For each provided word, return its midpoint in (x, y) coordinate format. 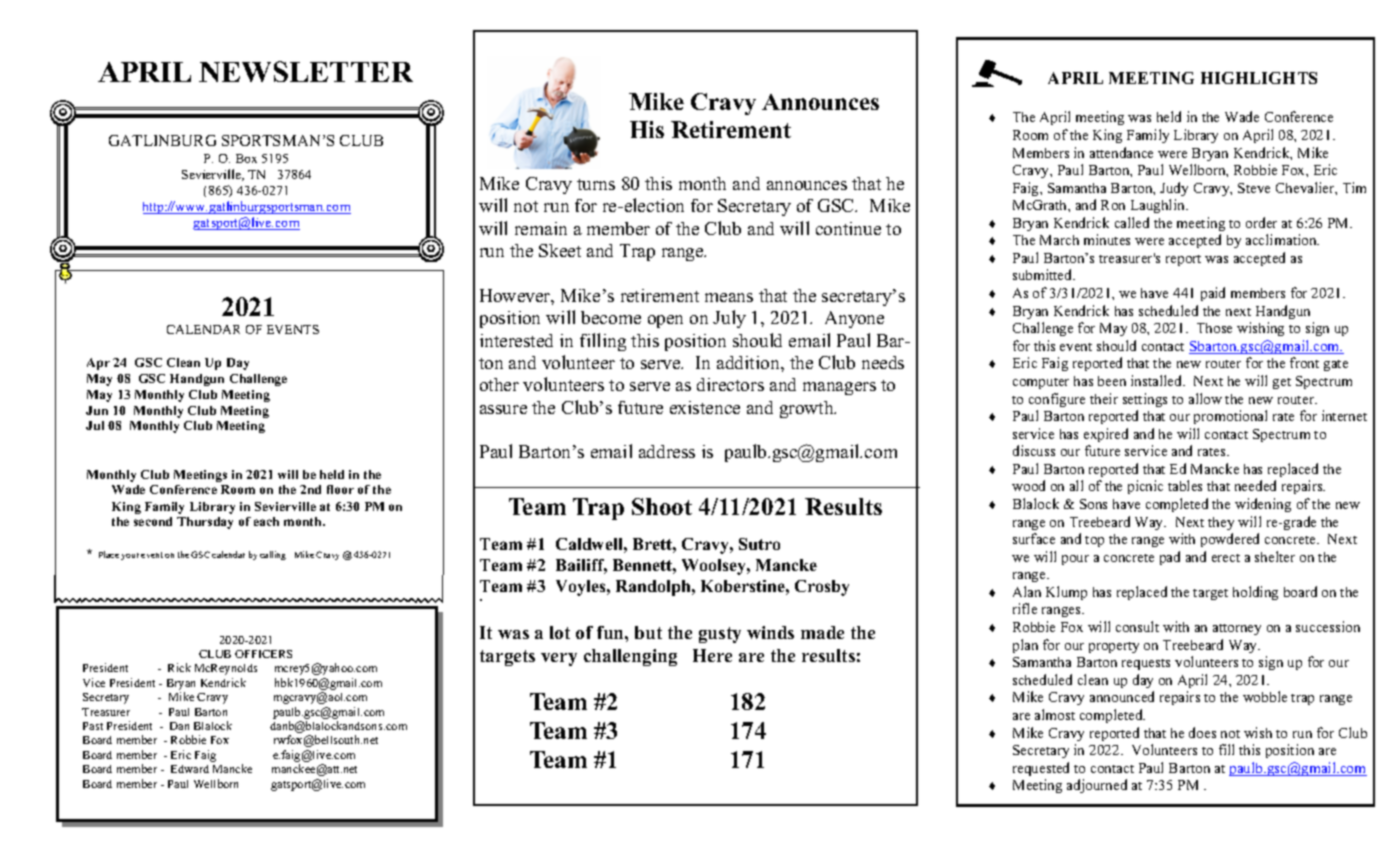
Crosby (822, 588)
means (729, 297)
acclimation (1282, 239)
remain (541, 228)
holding (1255, 593)
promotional (1230, 417)
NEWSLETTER (306, 71)
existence (705, 407)
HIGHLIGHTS (1259, 78)
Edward (190, 769)
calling (273, 555)
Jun (97, 410)
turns (596, 184)
